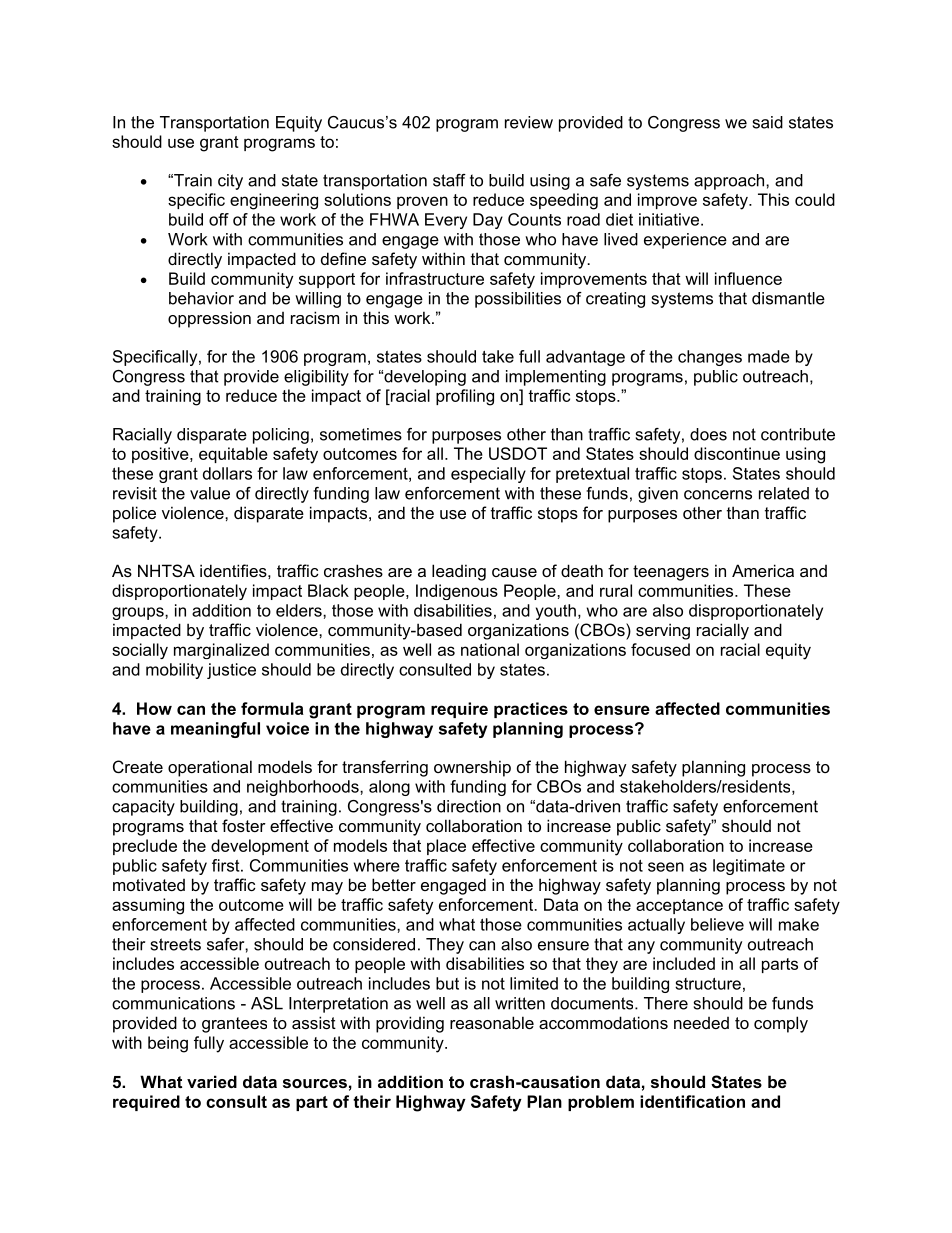 The width and height of the page is (952, 1233). Describe the element at coordinates (749, 867) in the page. I see `legitimate` at that location.
